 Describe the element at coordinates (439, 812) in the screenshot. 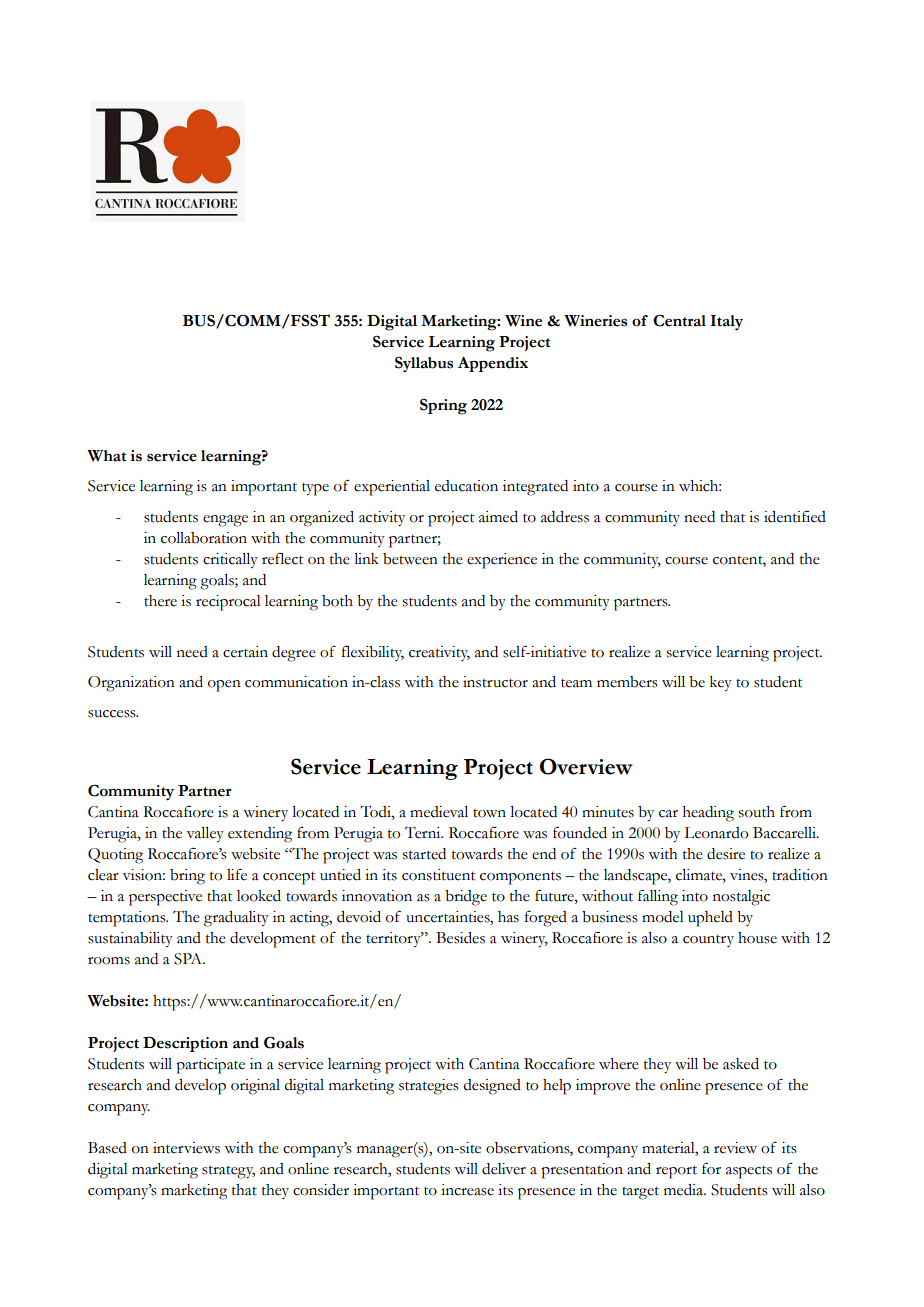

I see `medieval` at that location.
